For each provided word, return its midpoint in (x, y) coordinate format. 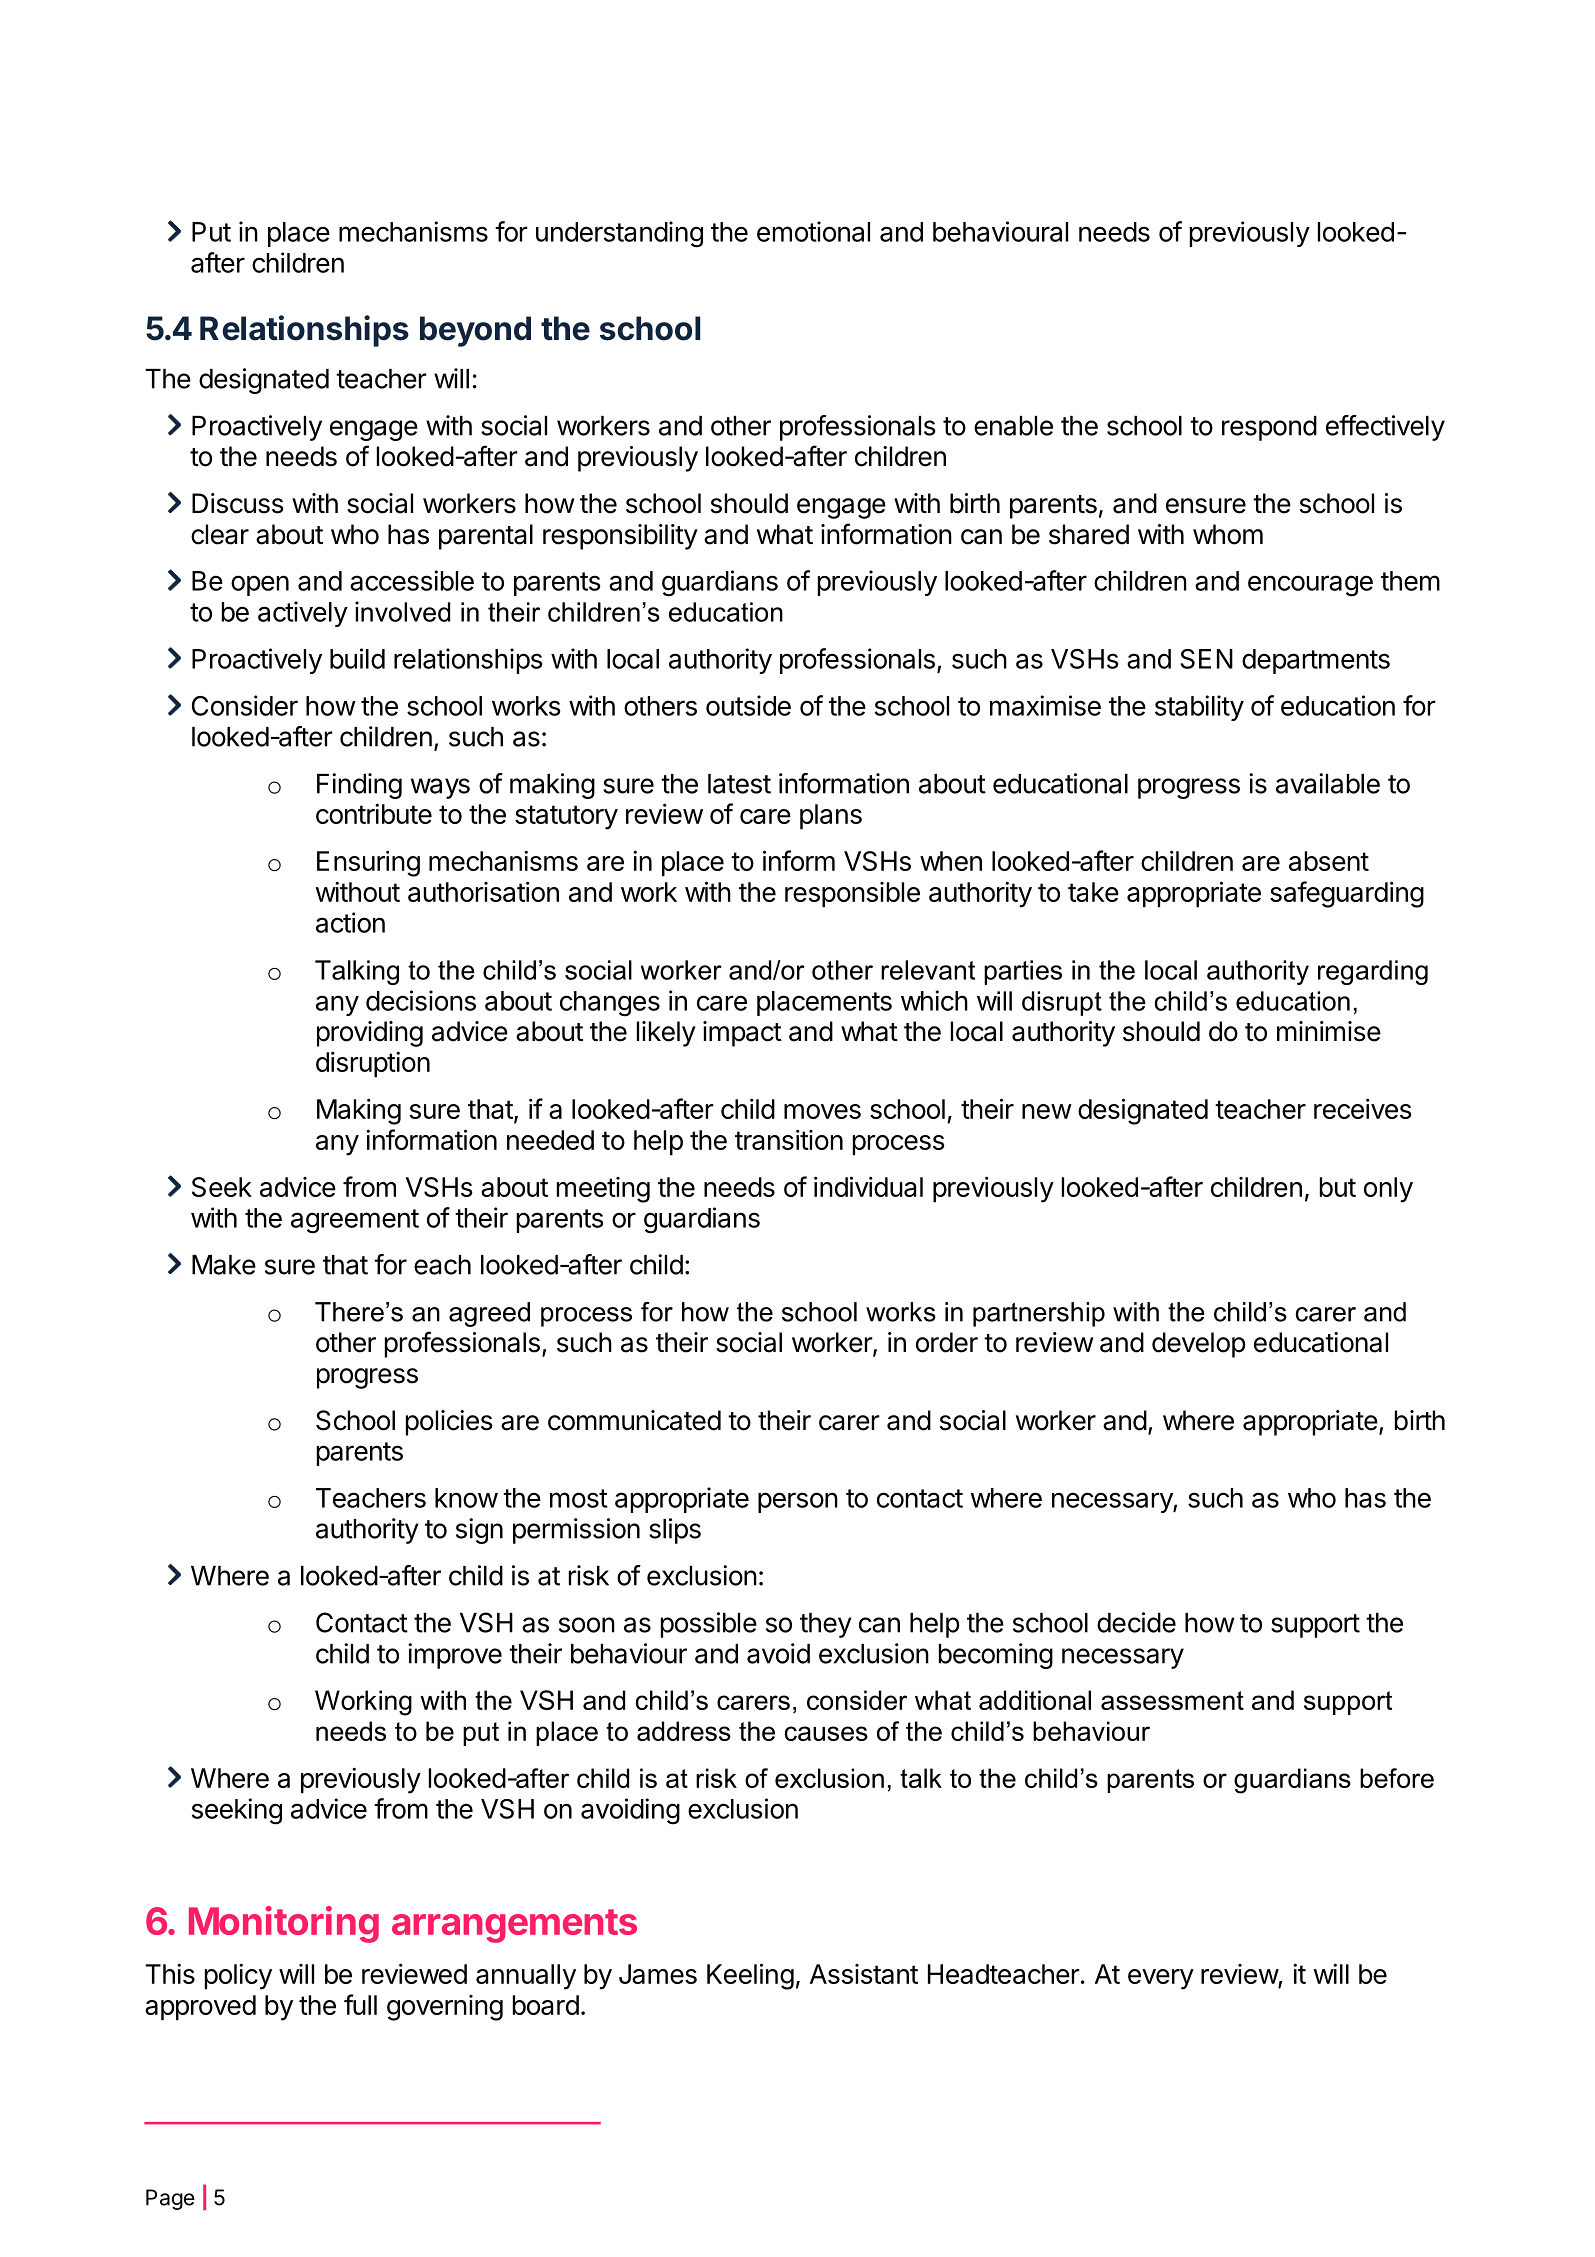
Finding (359, 786)
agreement (355, 1221)
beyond (475, 331)
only (1388, 1190)
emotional (813, 231)
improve (455, 1656)
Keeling (750, 1976)
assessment (1172, 1700)
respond (1269, 428)
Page (170, 2199)
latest (739, 784)
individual (868, 1186)
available (1328, 783)
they (826, 1625)
